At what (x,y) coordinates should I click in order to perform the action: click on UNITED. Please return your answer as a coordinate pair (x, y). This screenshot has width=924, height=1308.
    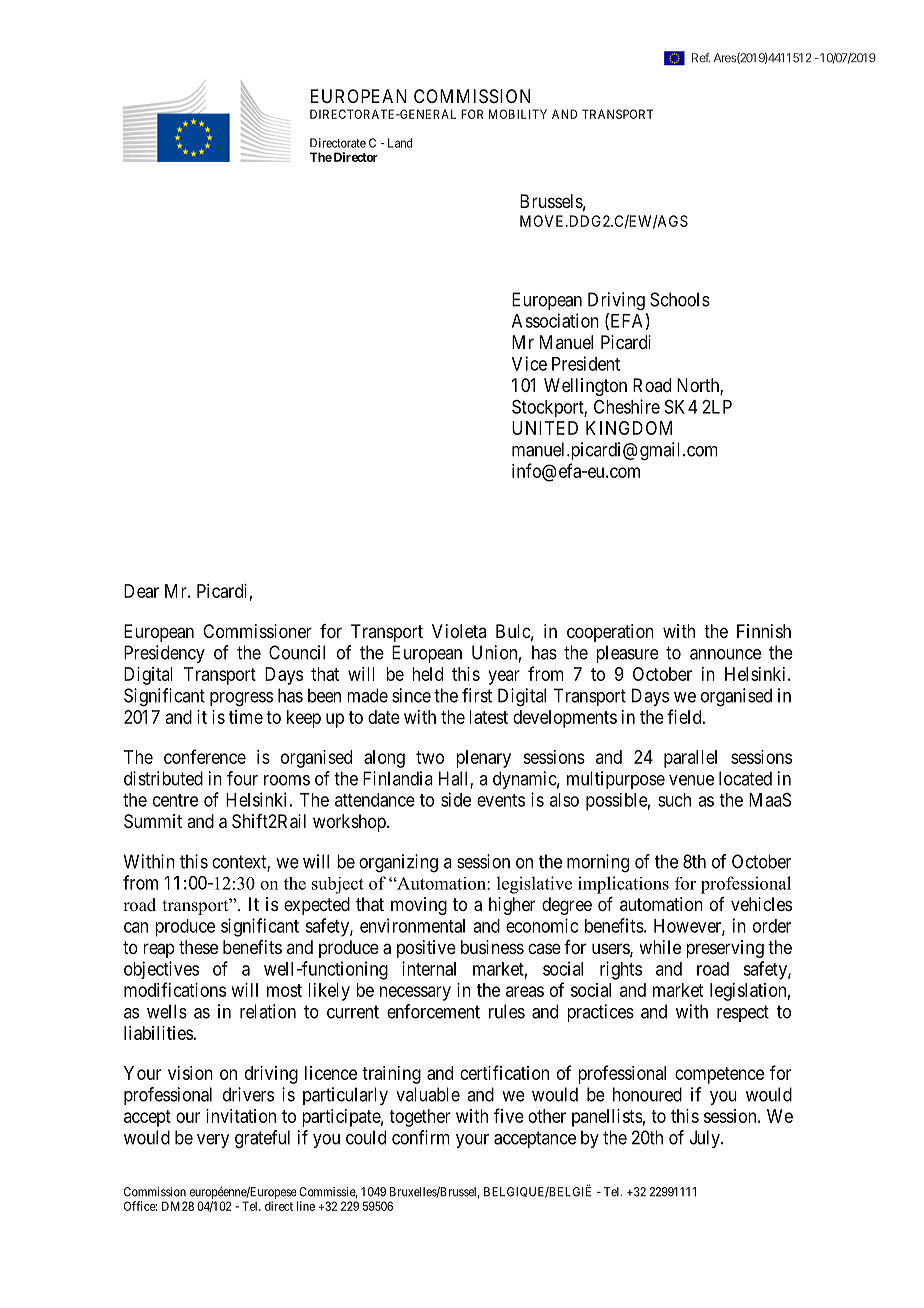
    Looking at the image, I should click on (545, 428).
